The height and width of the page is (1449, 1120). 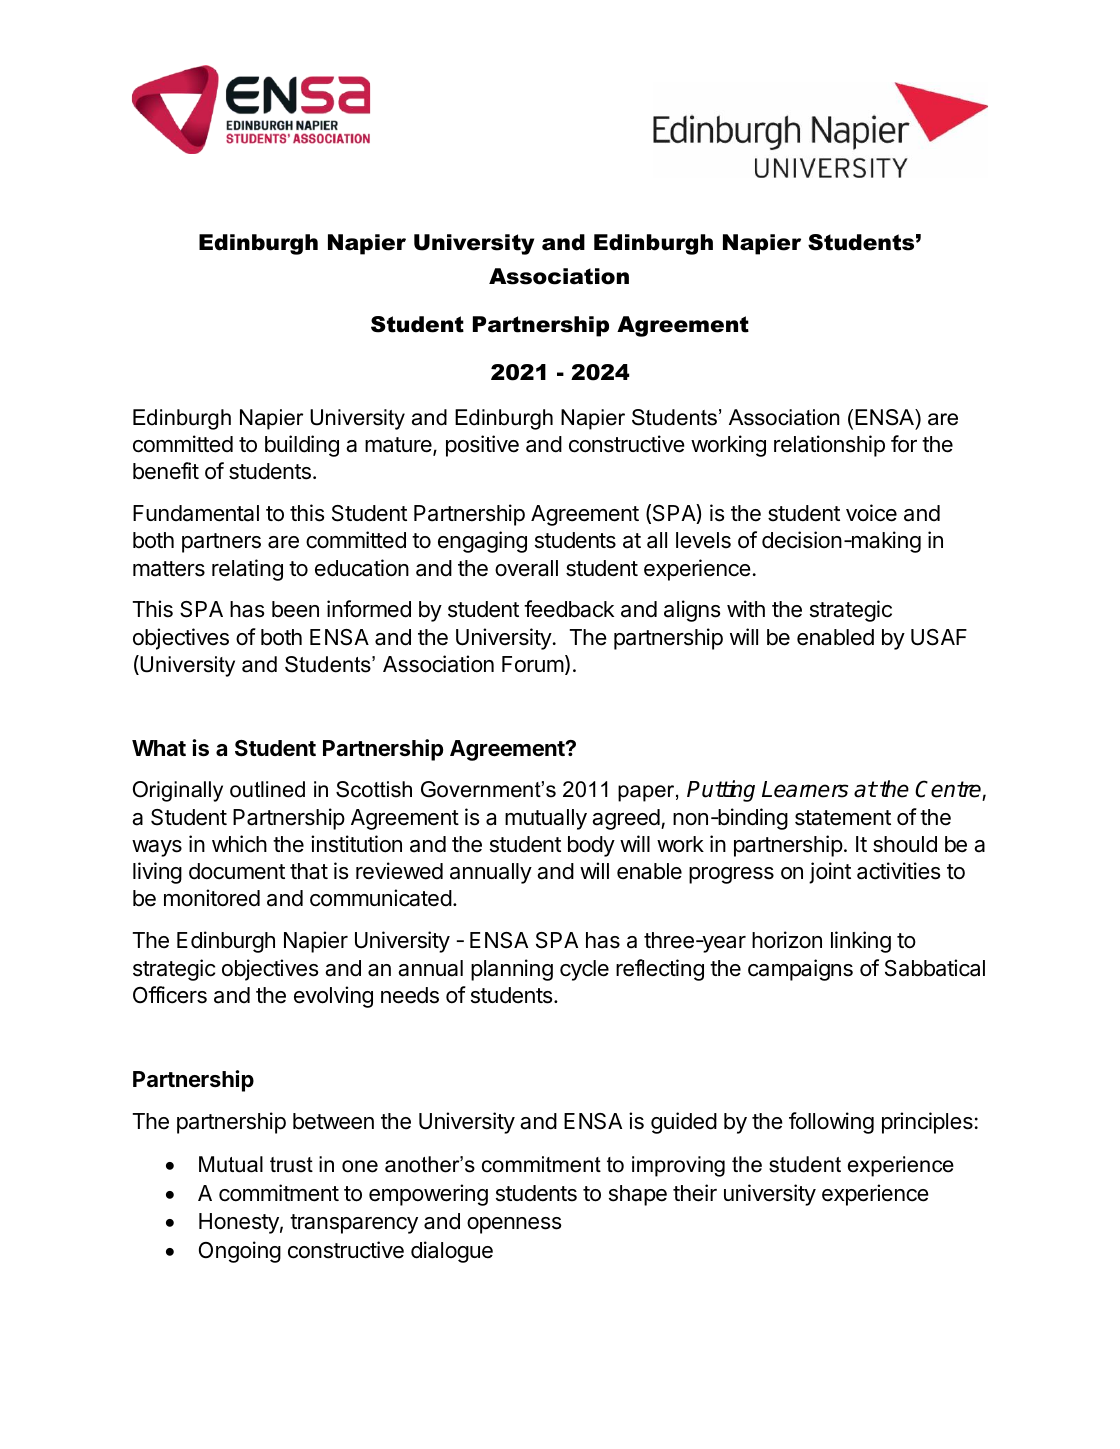 I want to click on relationship, so click(x=829, y=446).
